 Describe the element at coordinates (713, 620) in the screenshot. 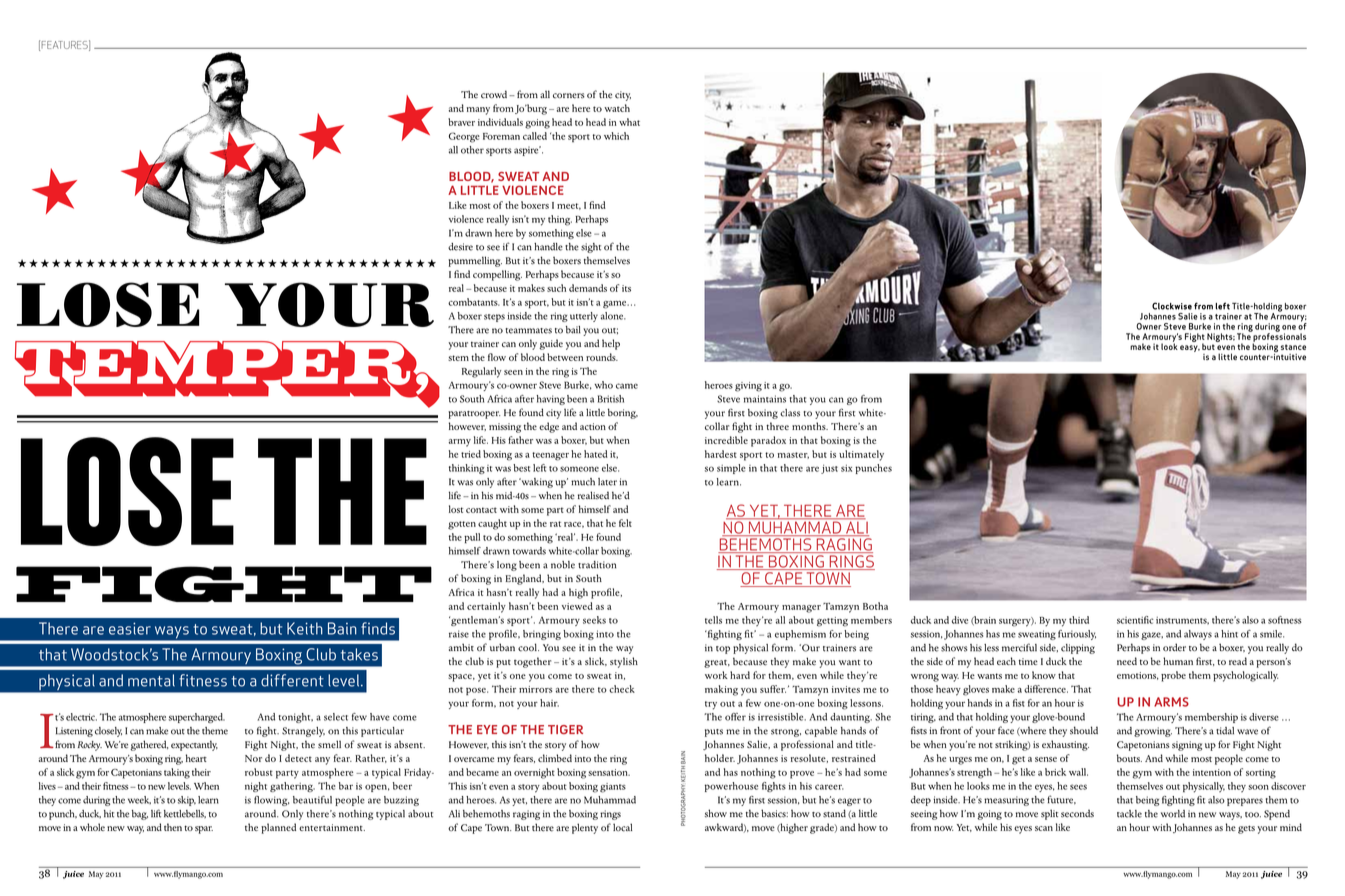

I see `tells` at that location.
